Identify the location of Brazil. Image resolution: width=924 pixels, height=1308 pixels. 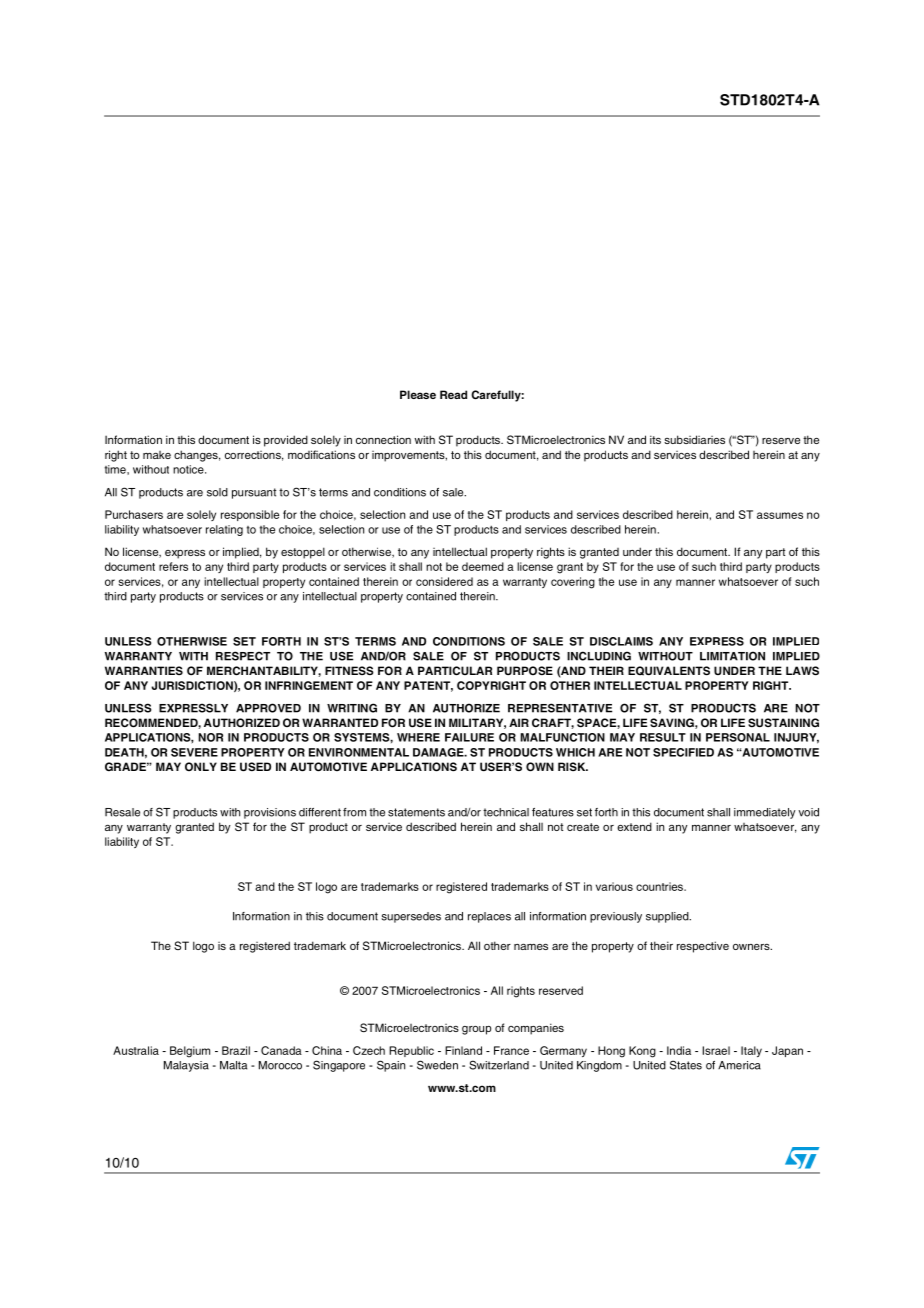
(236, 1050).
